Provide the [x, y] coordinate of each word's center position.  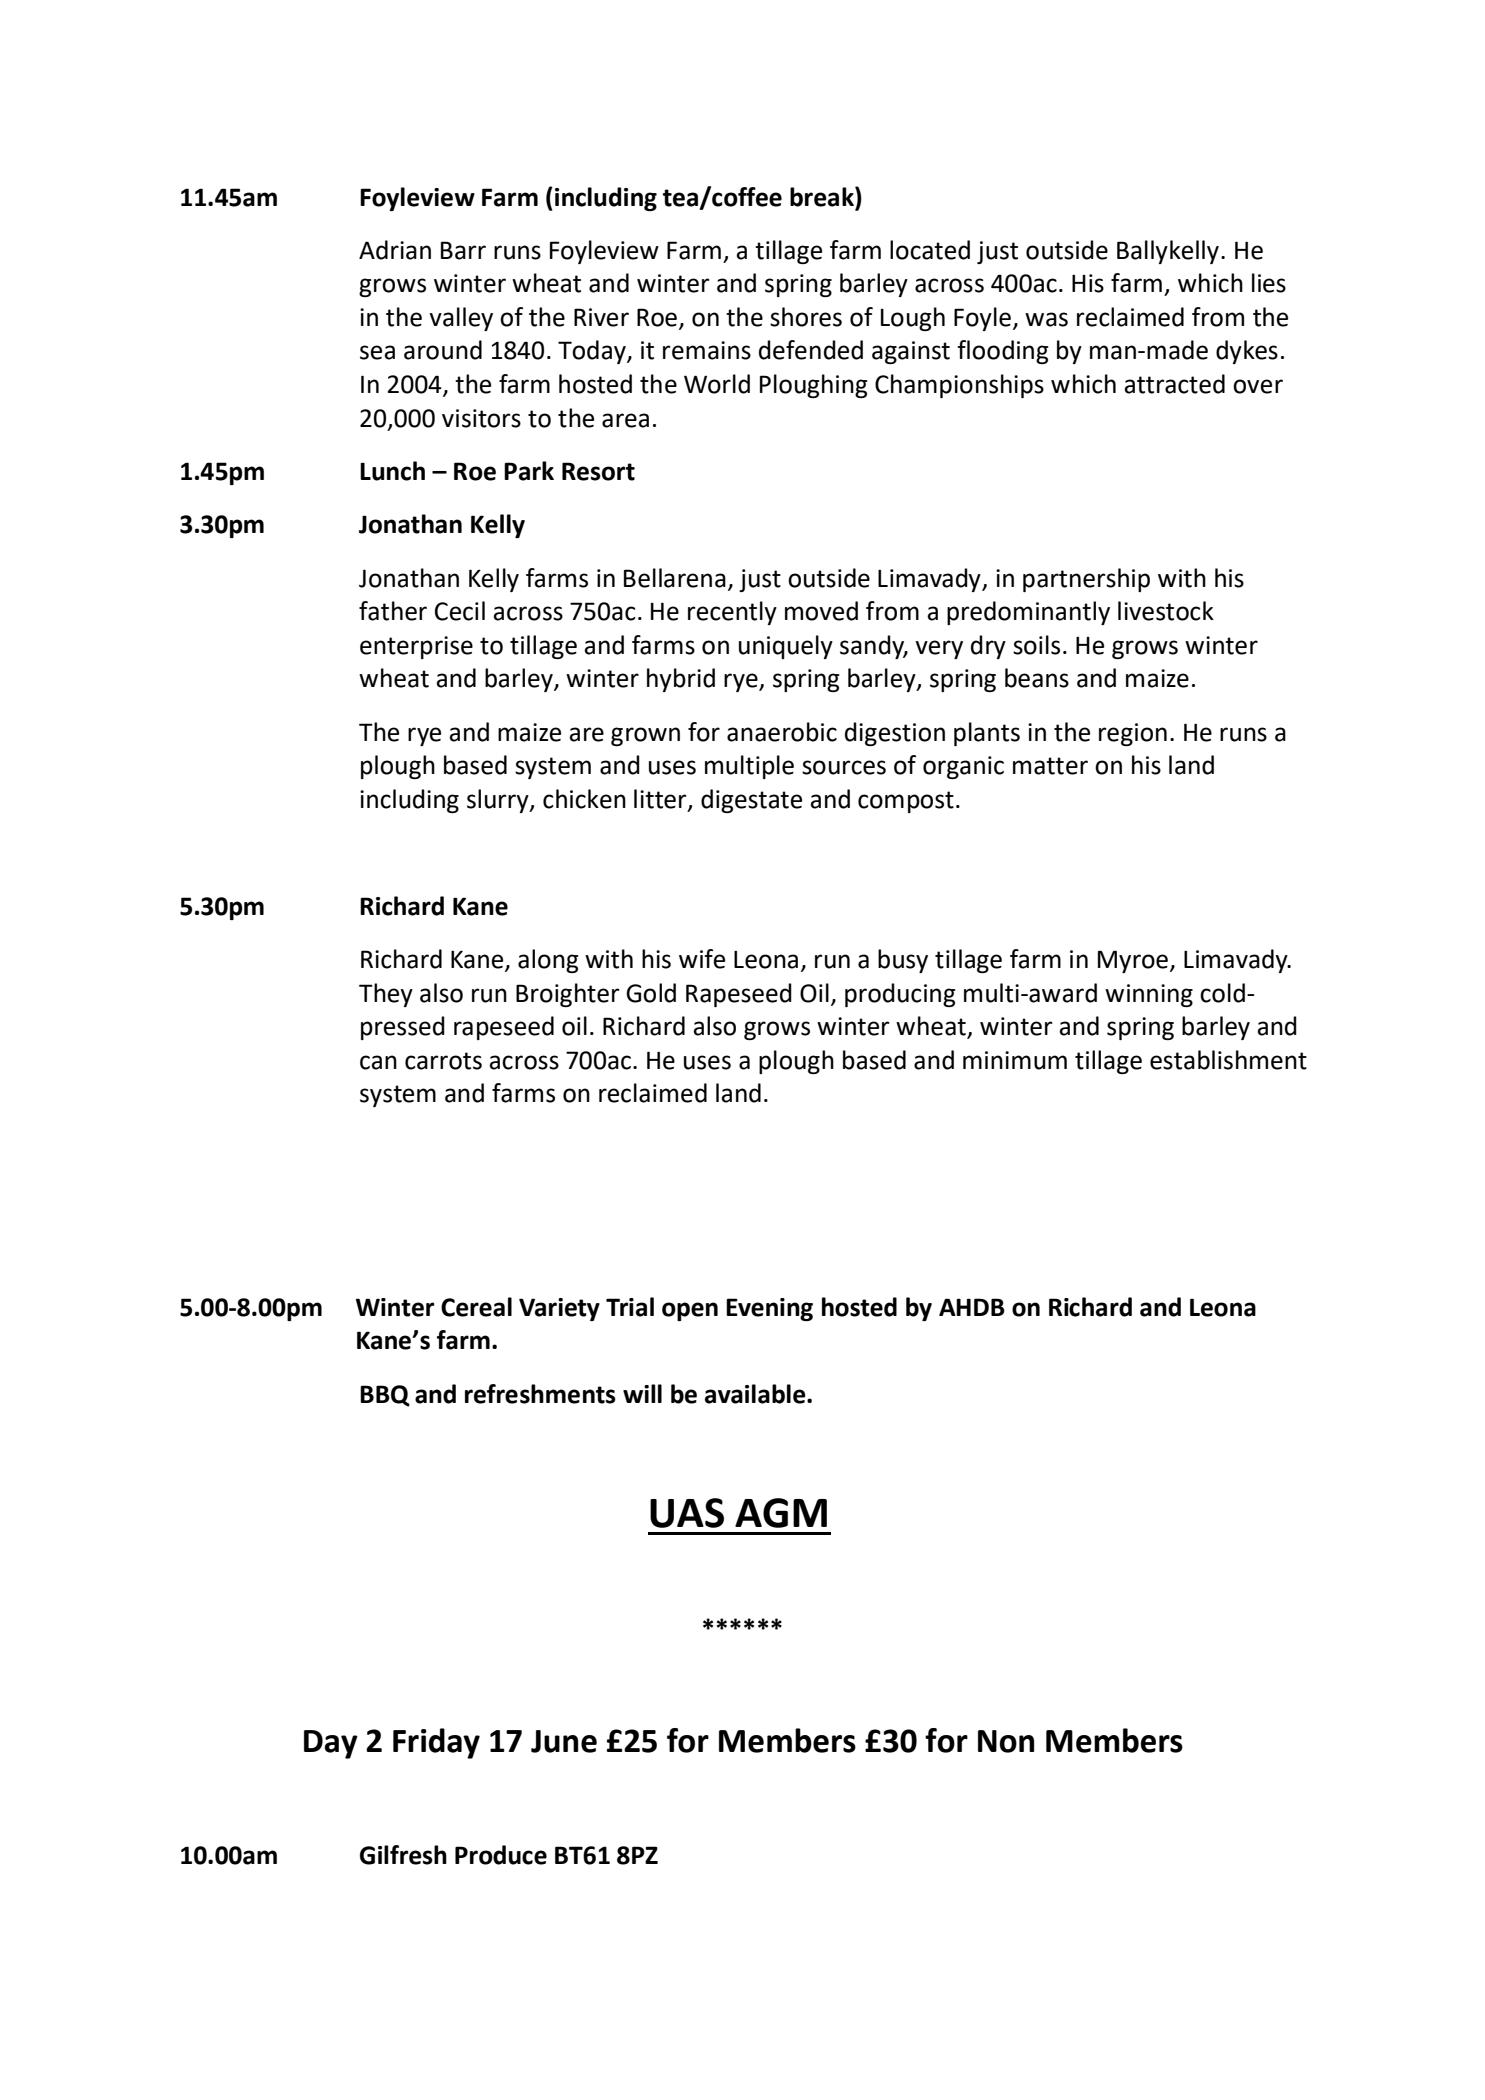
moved [821, 611]
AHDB [972, 1307]
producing [900, 995]
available [756, 1394]
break [823, 197]
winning [1149, 995]
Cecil [460, 611]
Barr [463, 250]
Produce [501, 1855]
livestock [1166, 611]
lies [1269, 283]
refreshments [540, 1394]
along [548, 961]
